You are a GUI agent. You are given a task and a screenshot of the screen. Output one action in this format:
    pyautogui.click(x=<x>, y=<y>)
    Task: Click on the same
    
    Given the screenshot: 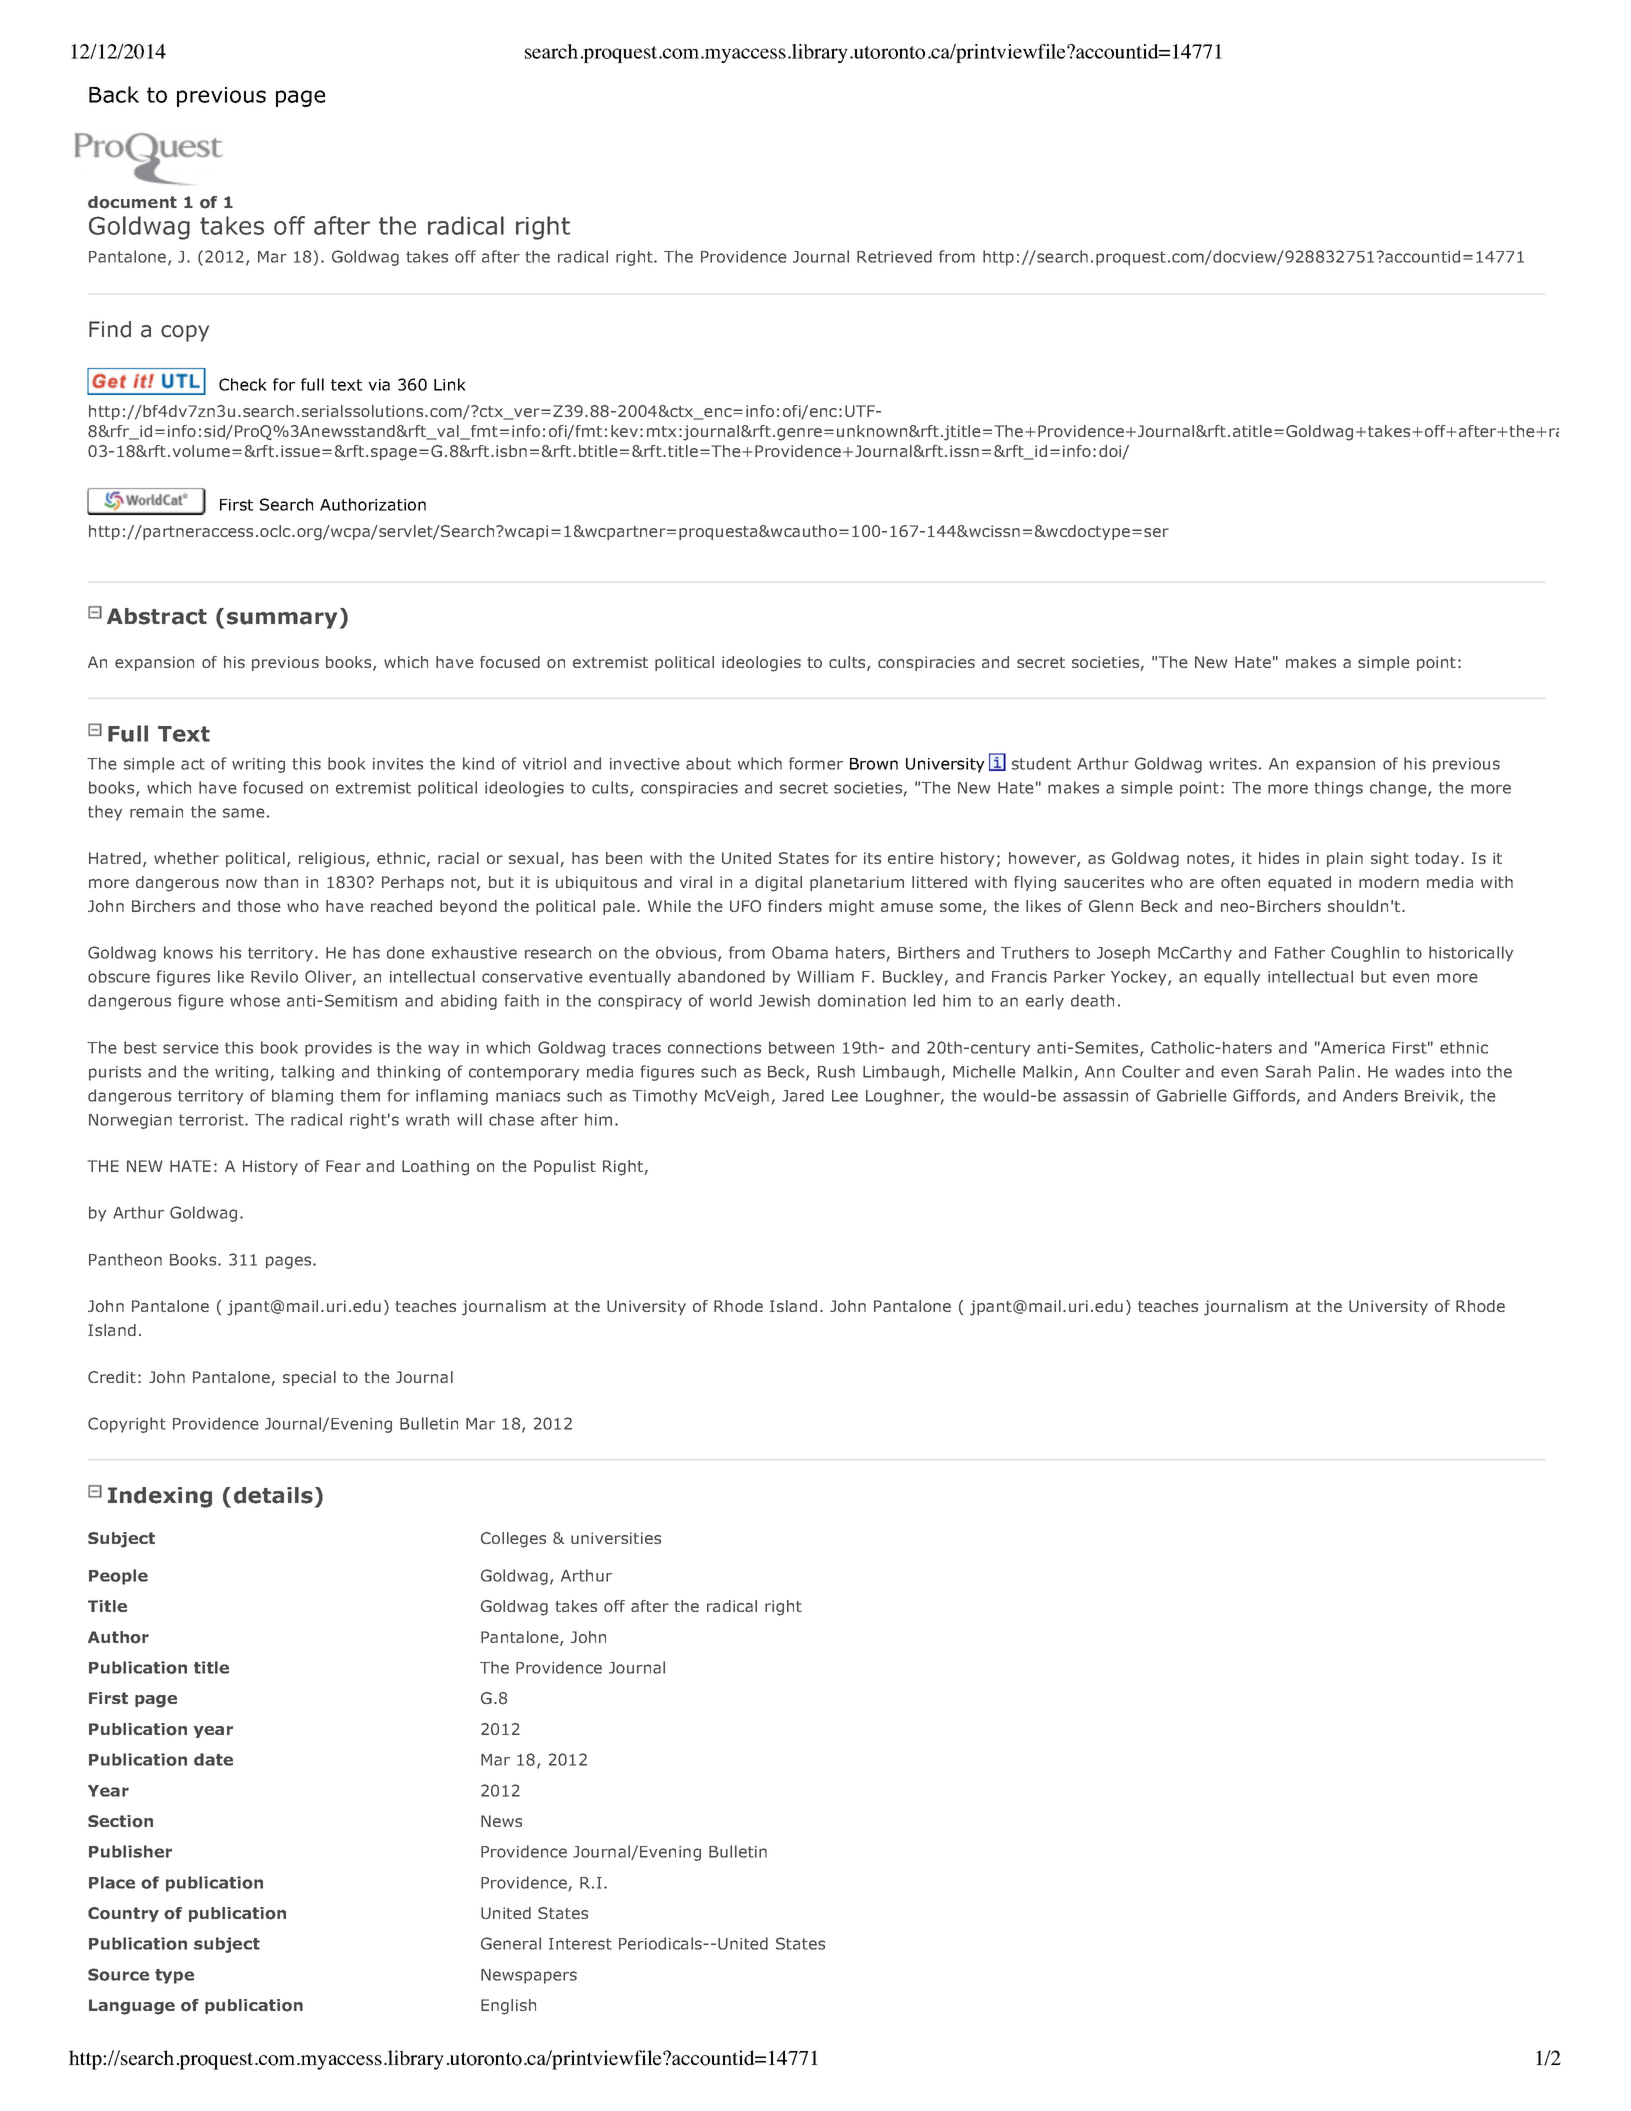 What is the action you would take?
    pyautogui.click(x=244, y=813)
